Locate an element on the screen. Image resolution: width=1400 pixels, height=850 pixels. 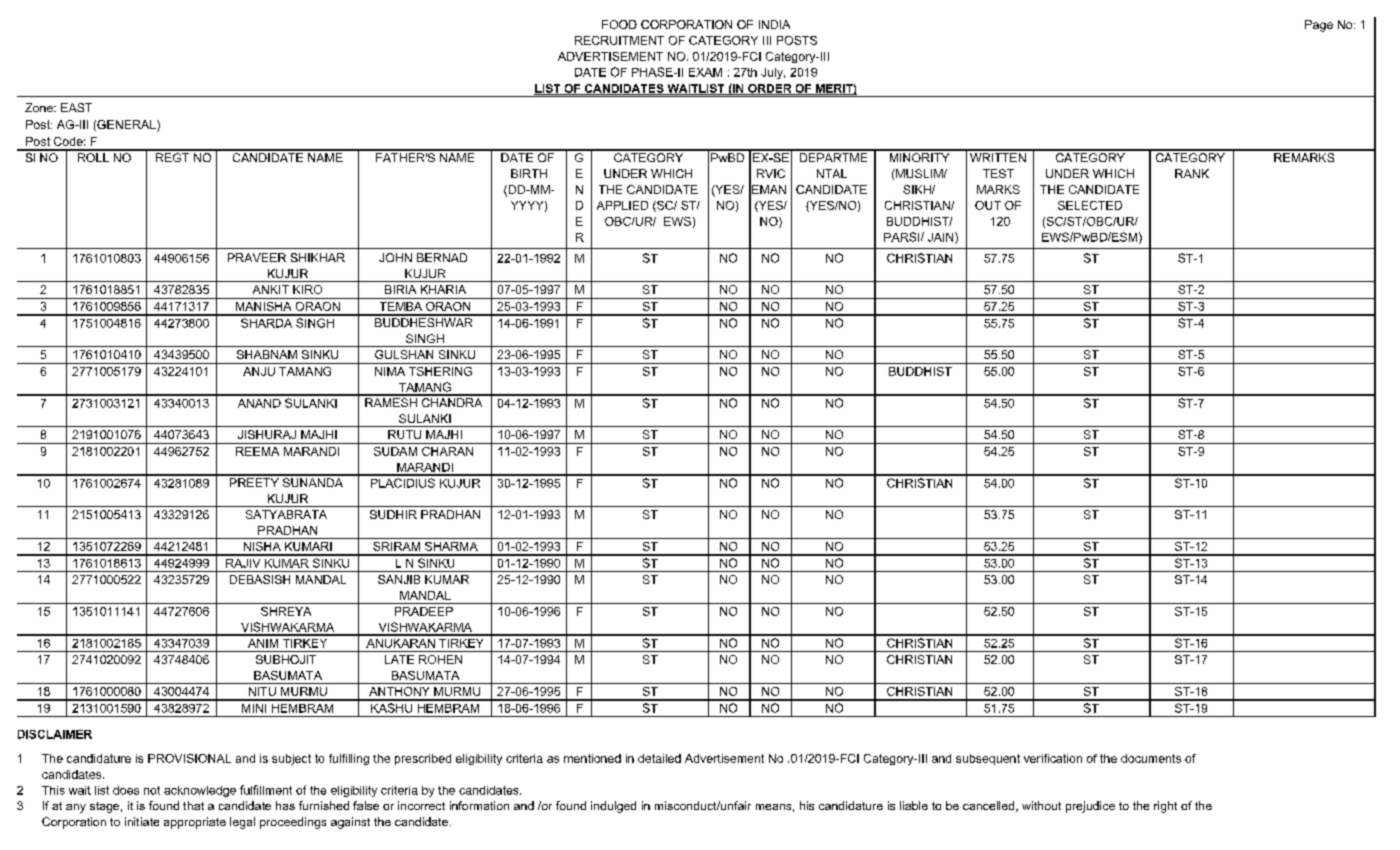
ANJU is located at coordinates (259, 371).
